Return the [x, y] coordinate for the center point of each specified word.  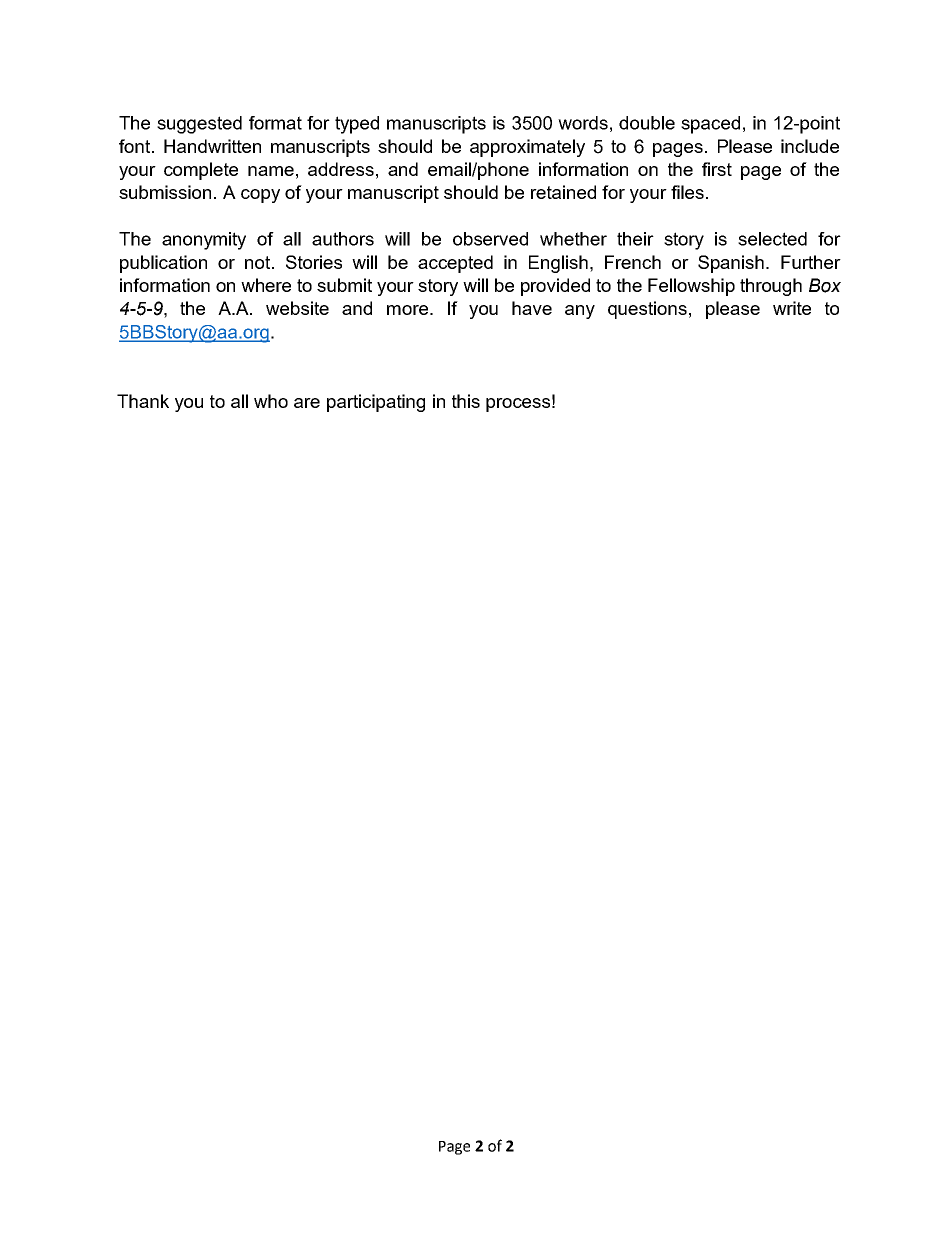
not [259, 262]
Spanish [731, 264]
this [466, 401]
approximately [527, 148]
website [297, 308]
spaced [710, 125]
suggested [199, 125]
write [792, 308]
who [271, 401]
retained [563, 192]
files [687, 192]
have [532, 308]
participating [376, 403]
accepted [455, 264]
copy [260, 196]
